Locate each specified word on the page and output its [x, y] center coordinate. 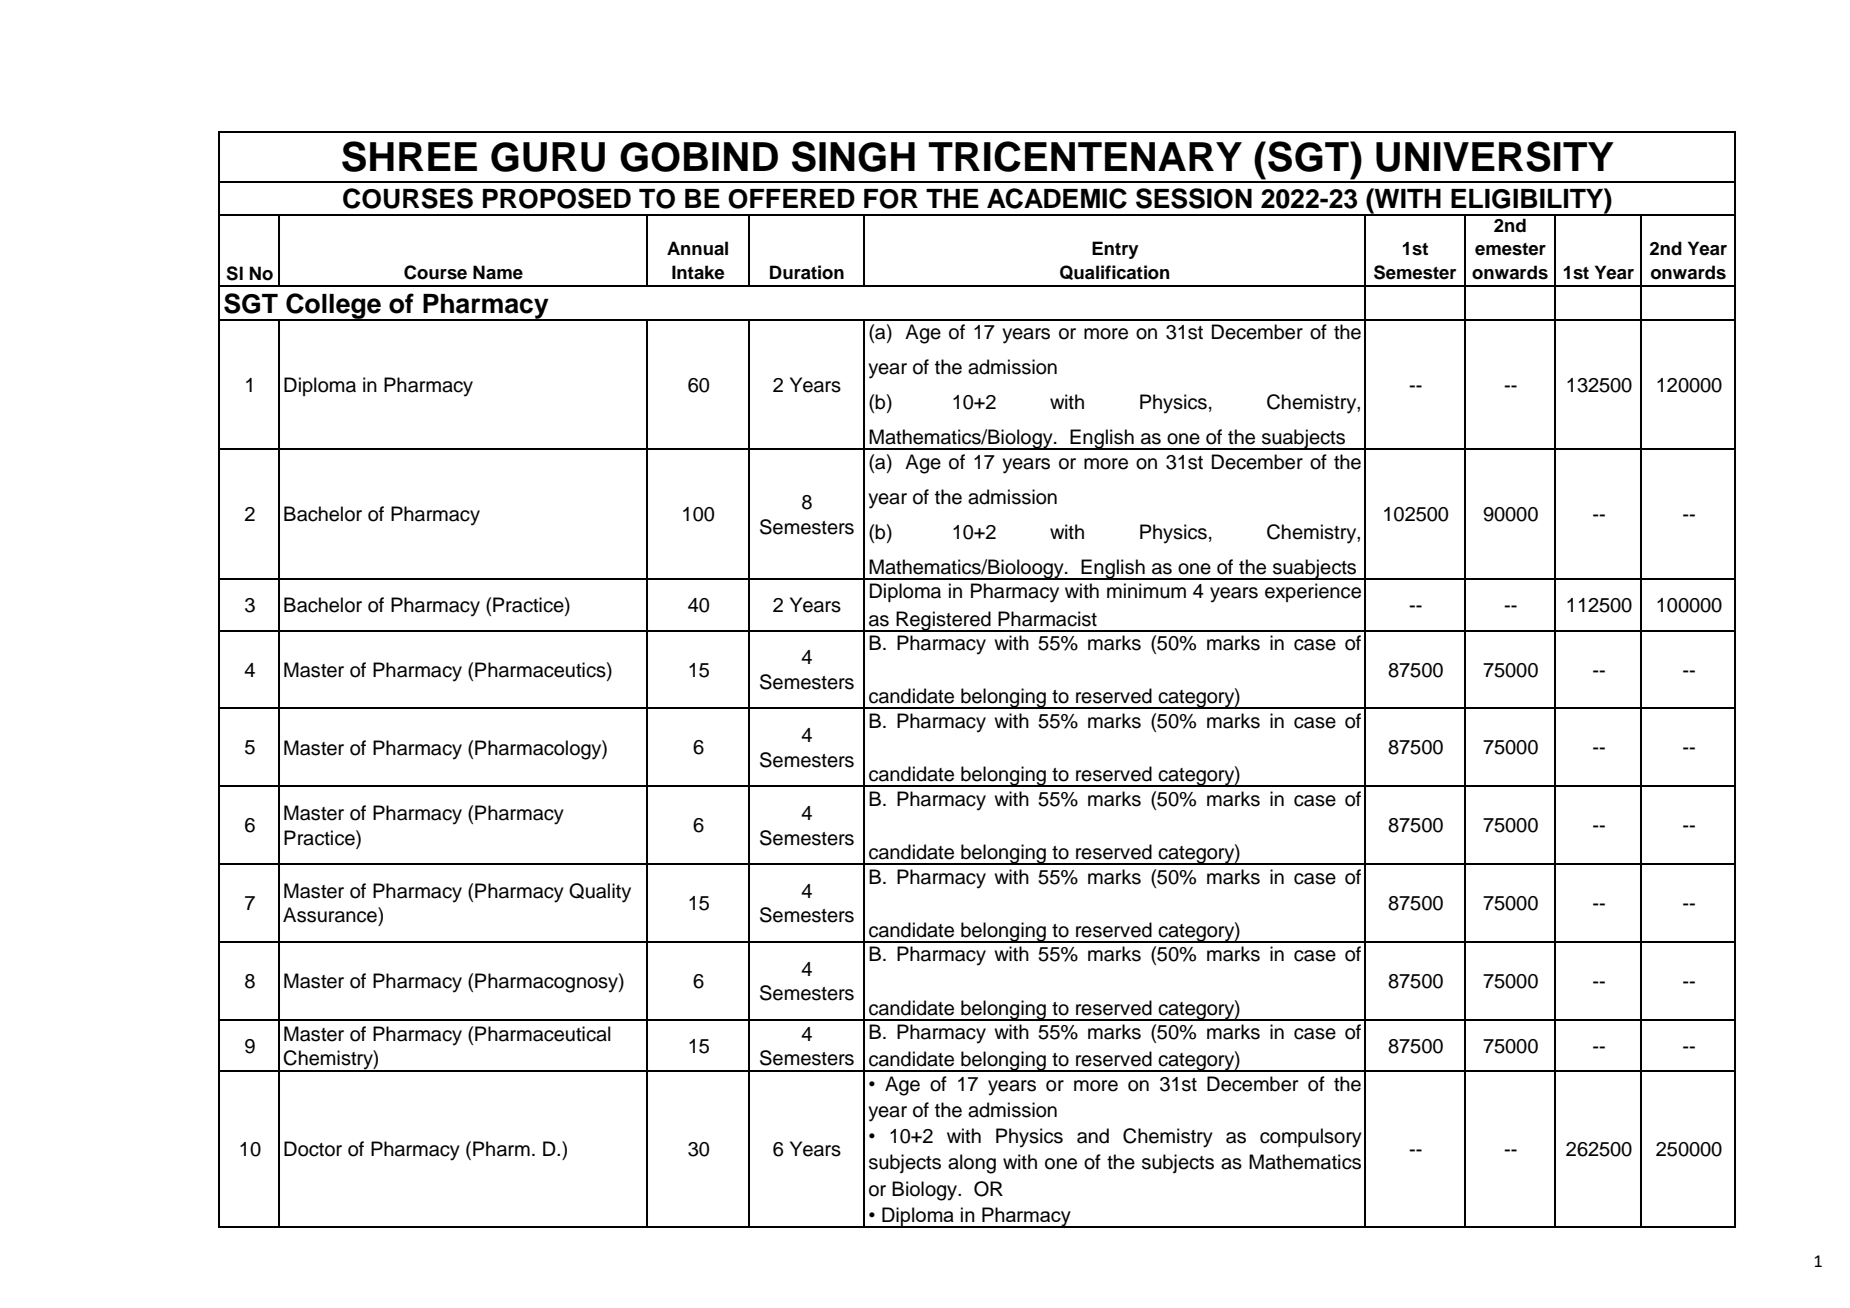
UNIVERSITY [1495, 156]
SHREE [409, 156]
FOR [891, 199]
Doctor [313, 1149]
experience [1313, 592]
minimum [1146, 591]
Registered [943, 621]
